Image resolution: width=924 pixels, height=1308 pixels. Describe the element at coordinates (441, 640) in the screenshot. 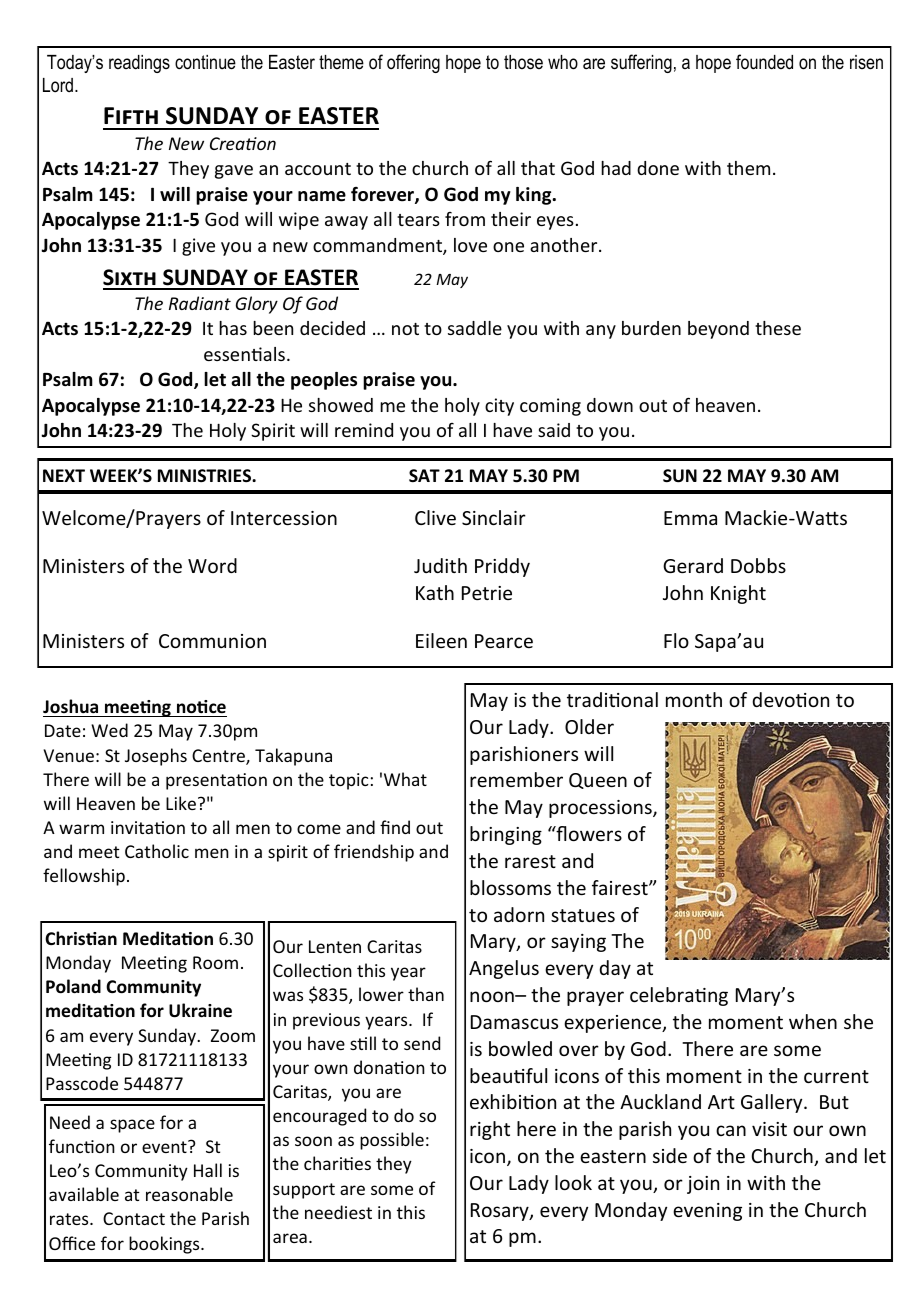

I see `Eileen` at that location.
